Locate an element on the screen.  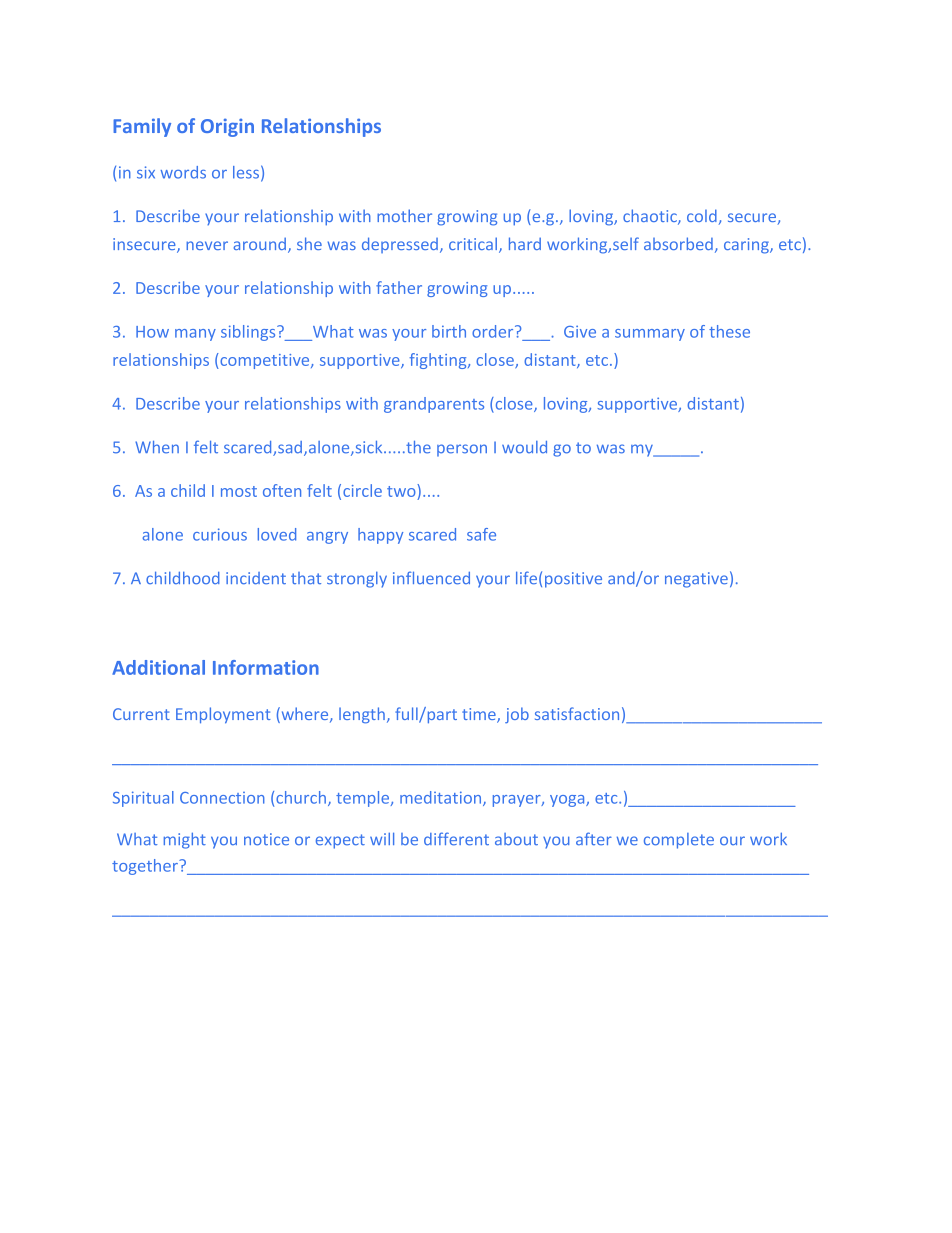
would is located at coordinates (524, 447).
